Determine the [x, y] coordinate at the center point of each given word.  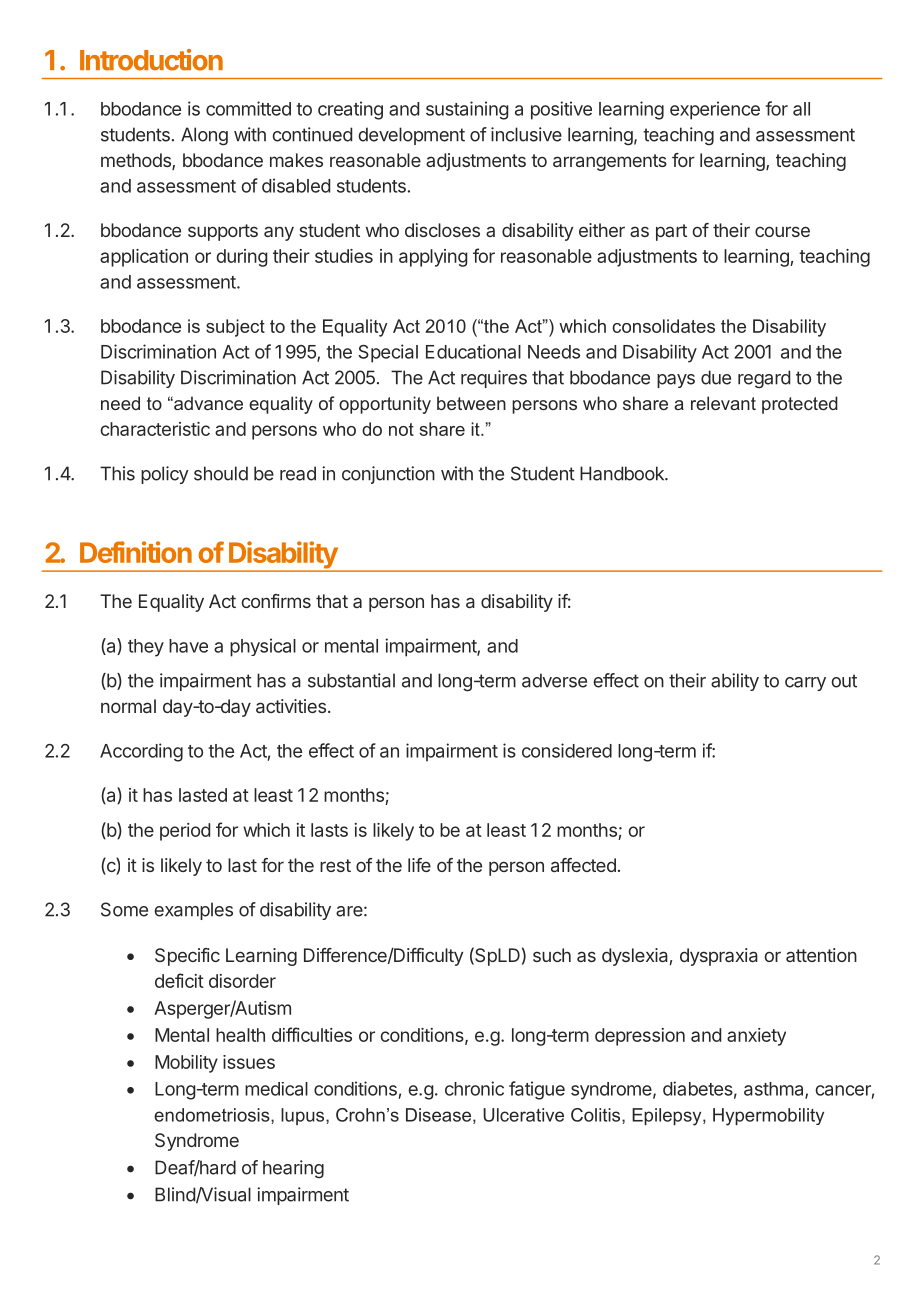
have [188, 646]
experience [715, 110]
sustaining [467, 110]
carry [805, 684]
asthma [775, 1090]
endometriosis [213, 1115]
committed [248, 108]
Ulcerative [523, 1115]
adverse [554, 680]
